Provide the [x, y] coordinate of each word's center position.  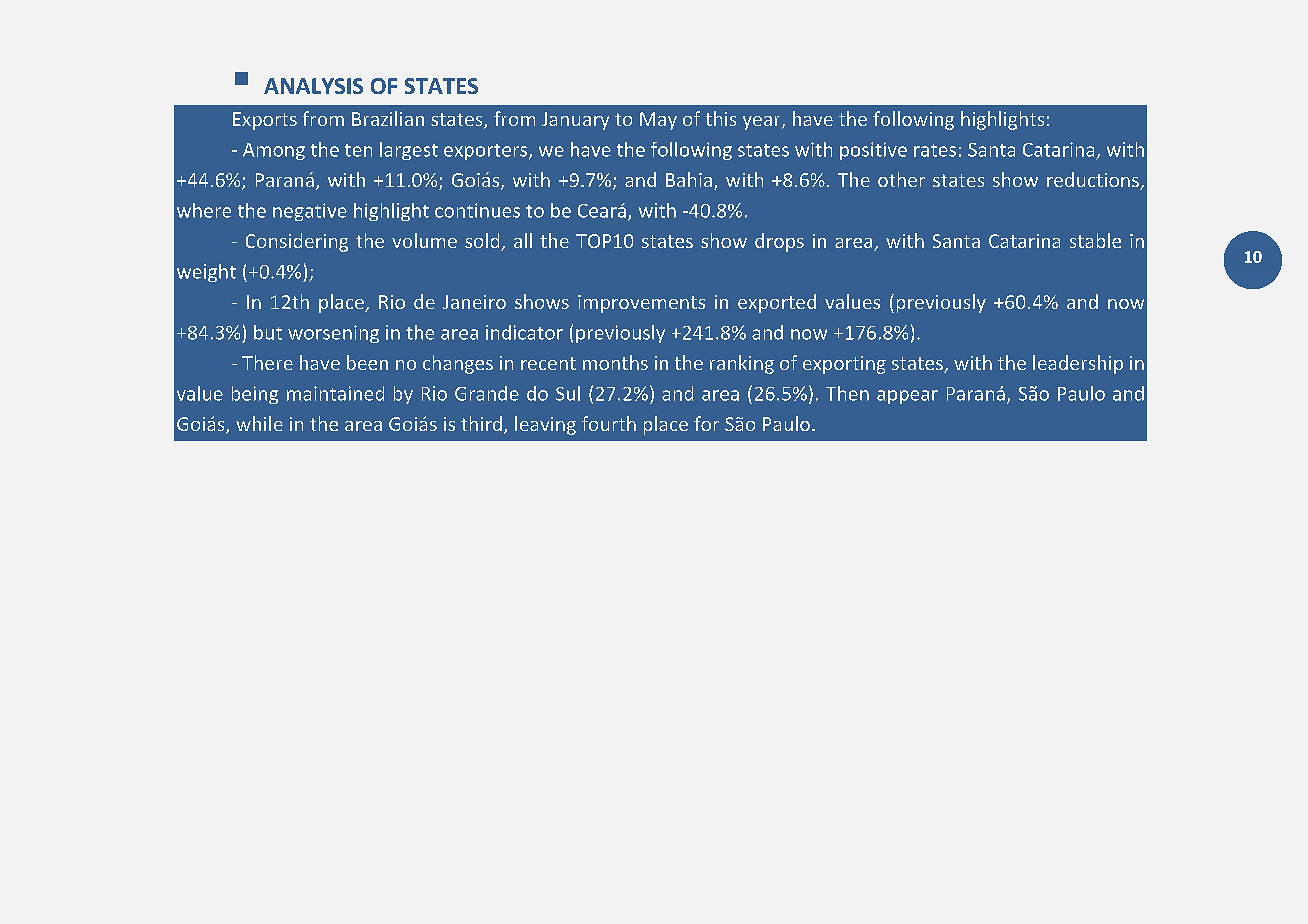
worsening [333, 334]
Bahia [689, 179]
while [259, 423]
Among [274, 151]
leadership [1078, 364]
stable [1095, 240]
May [658, 121]
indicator [524, 332]
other [901, 179]
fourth [609, 423]
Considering [297, 242]
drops [779, 242]
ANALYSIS [313, 86]
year [763, 123]
